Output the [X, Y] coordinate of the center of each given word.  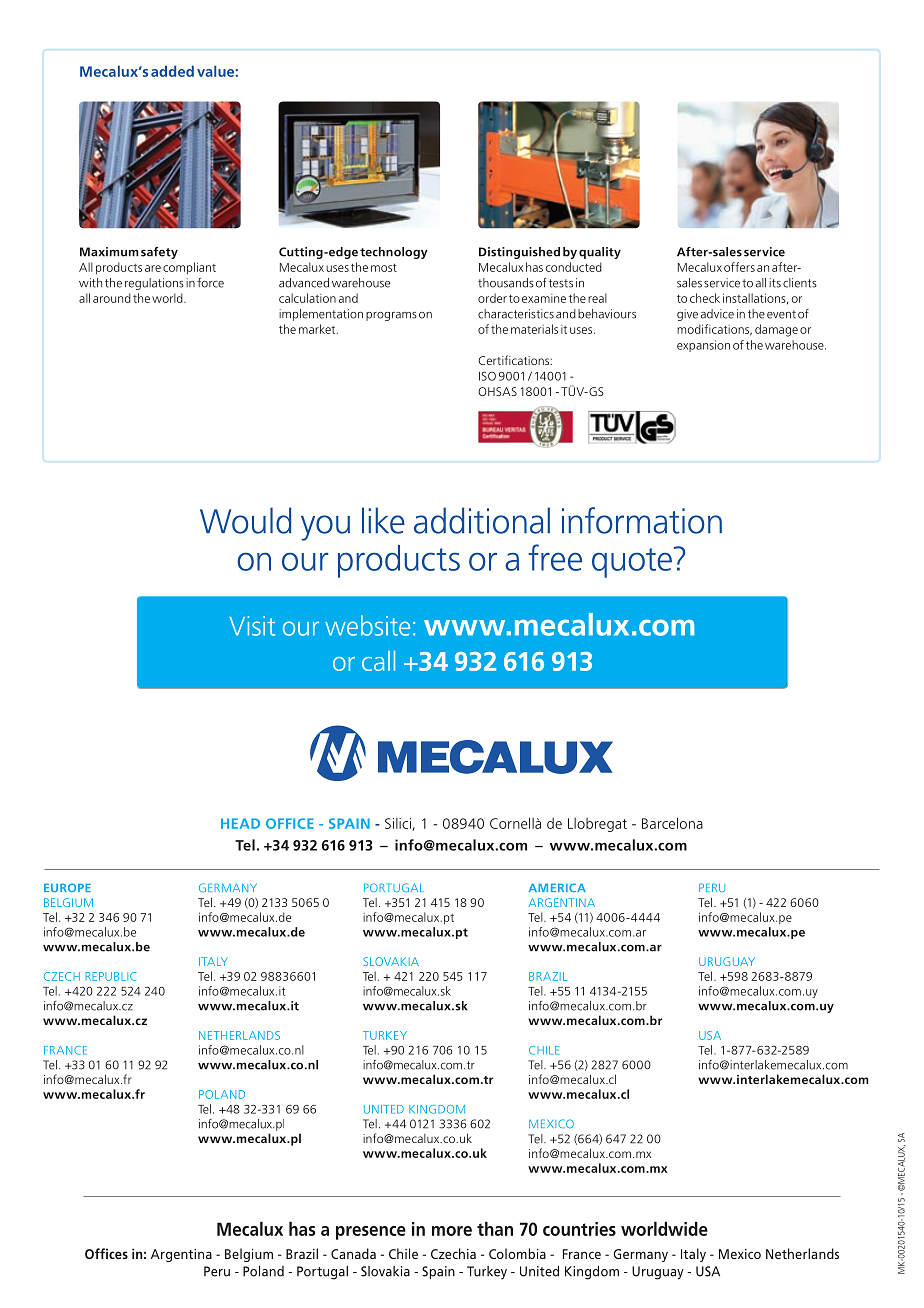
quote [632, 563]
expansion [703, 346]
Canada [353, 1253]
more [452, 1231]
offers [739, 267]
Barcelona [672, 823]
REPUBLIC [111, 976]
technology [394, 253]
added [172, 71]
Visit [252, 626]
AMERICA [557, 887]
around [112, 298]
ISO [487, 376]
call [378, 660]
